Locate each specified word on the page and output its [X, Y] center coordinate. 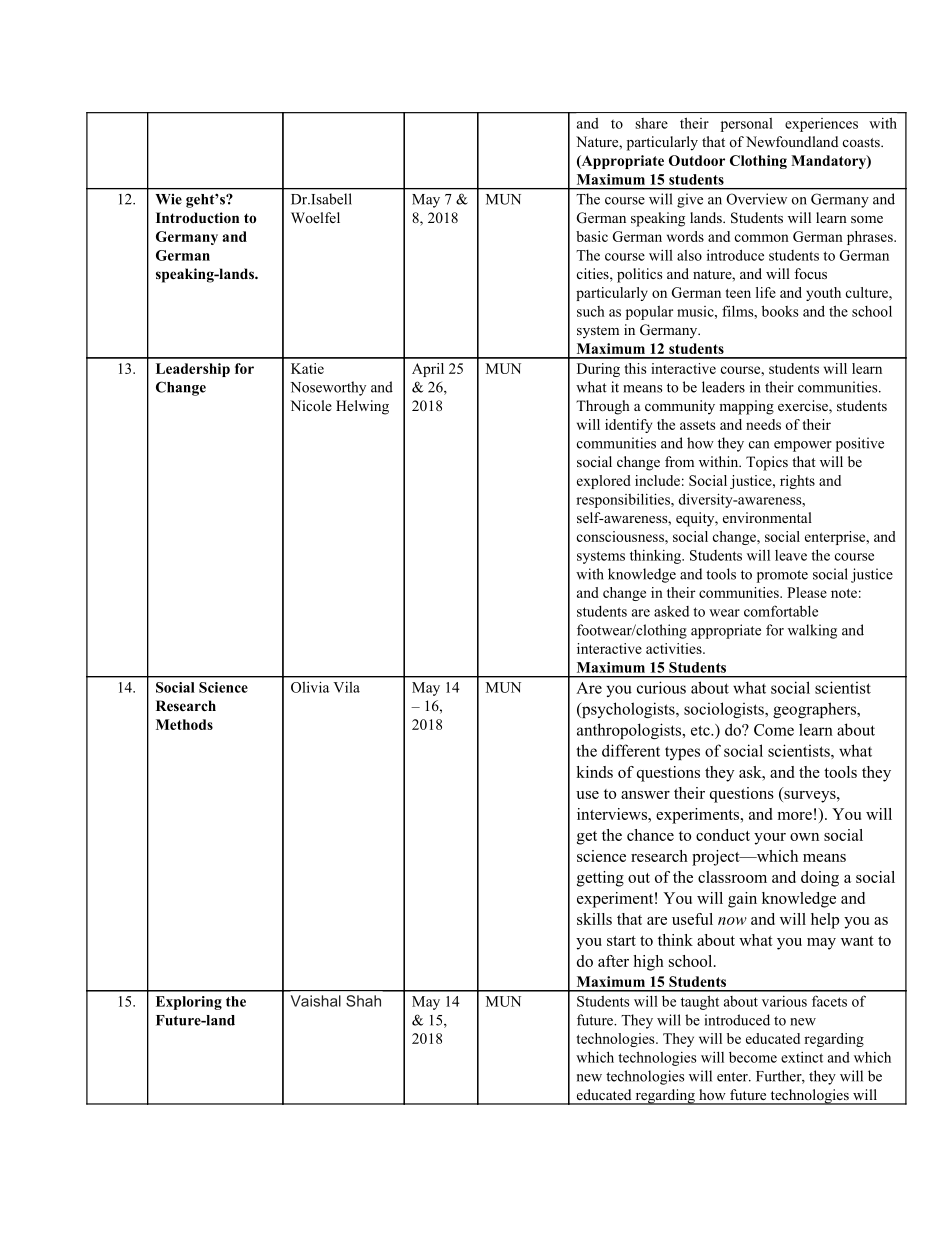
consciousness [621, 536]
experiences [821, 125]
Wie [168, 199]
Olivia [310, 687]
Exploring [189, 1003]
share [651, 123]
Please [807, 592]
